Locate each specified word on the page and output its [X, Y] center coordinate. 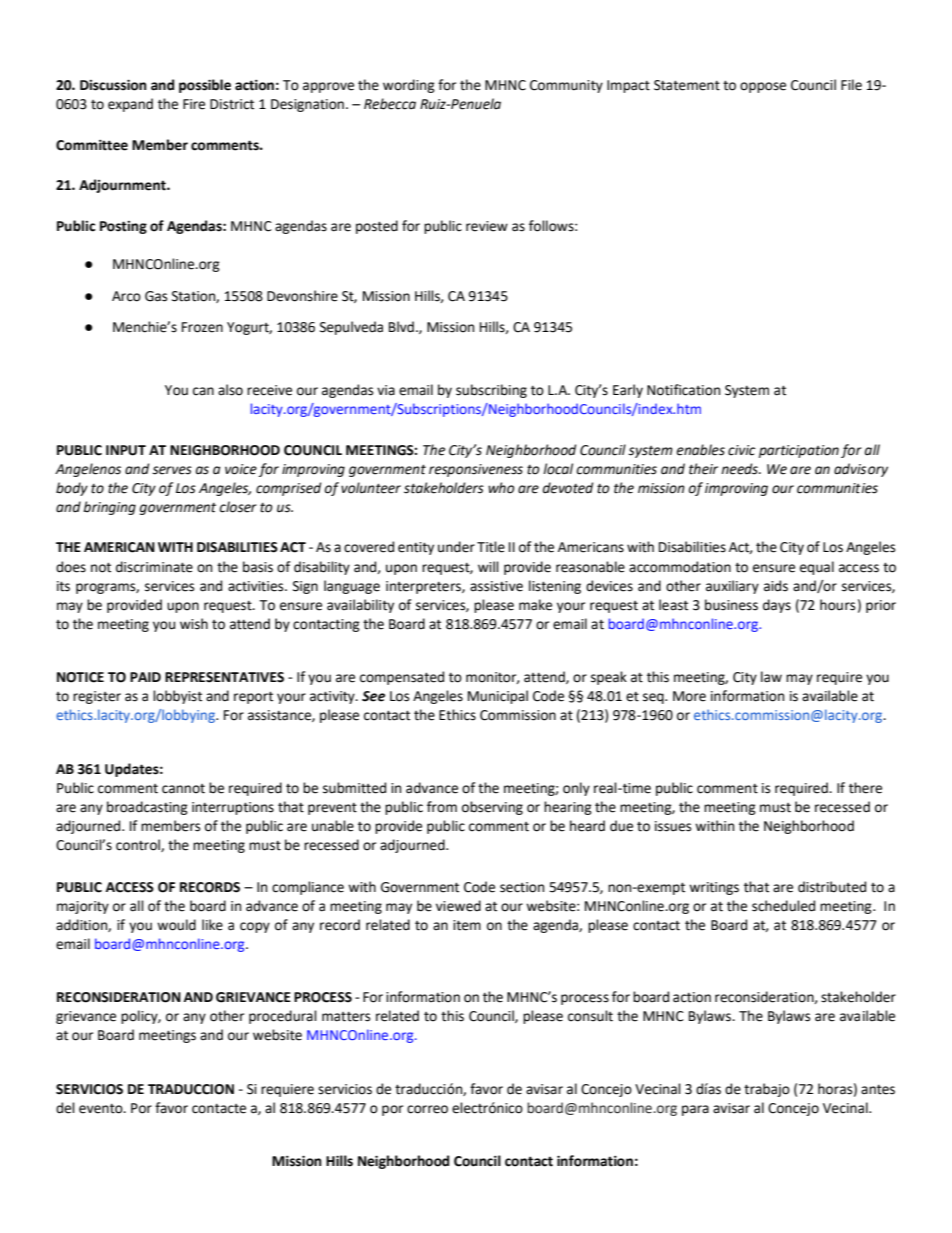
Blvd [401, 327]
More [689, 696]
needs [740, 469]
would [176, 925]
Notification [683, 390]
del [65, 1108]
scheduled [783, 906]
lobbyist [177, 697]
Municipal [498, 697]
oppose [763, 87]
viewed [458, 906]
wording [409, 86]
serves [172, 470]
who [501, 488]
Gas [156, 296]
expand [130, 105]
